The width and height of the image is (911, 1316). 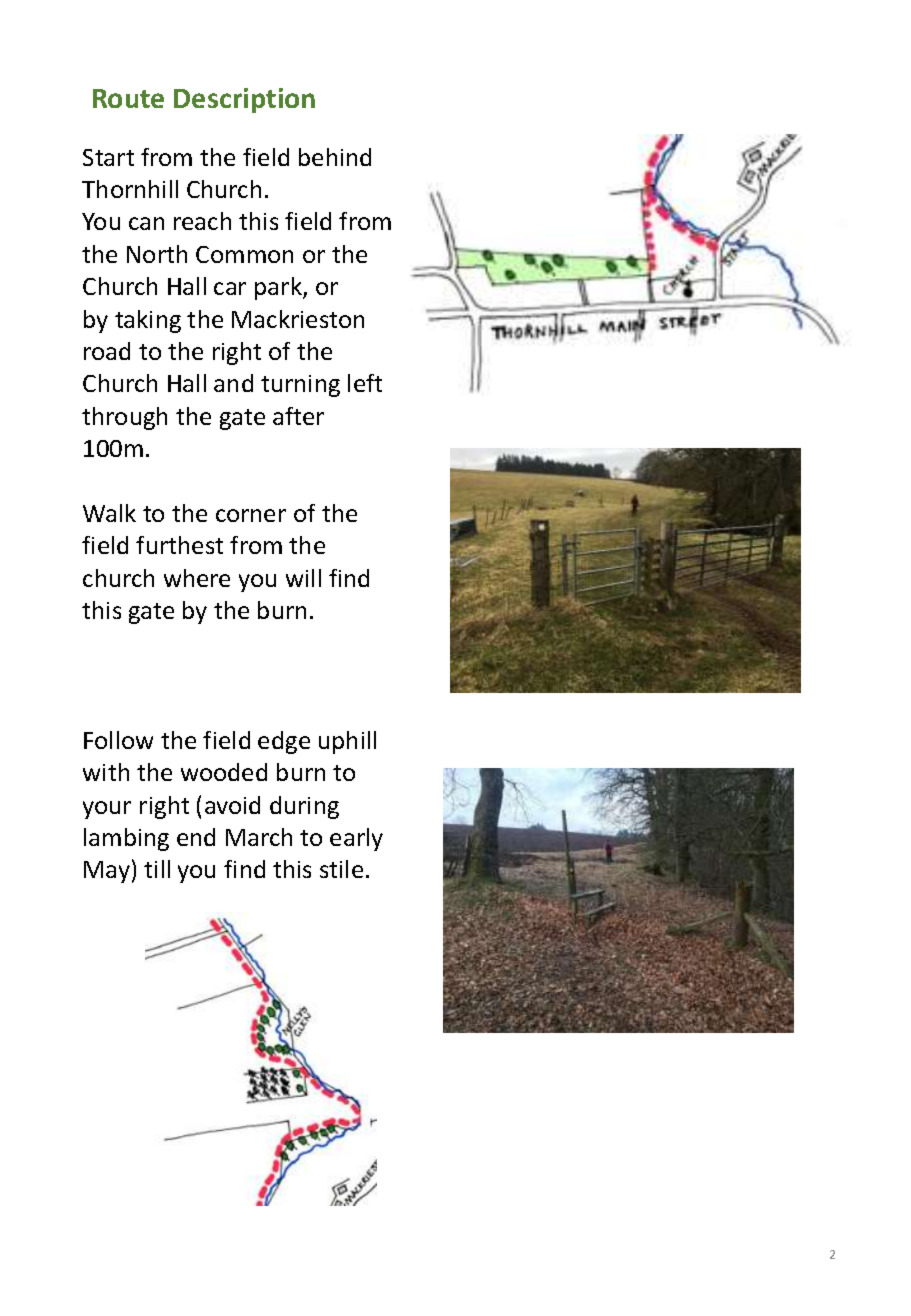 What do you see at coordinates (298, 416) in the image?
I see `after` at bounding box center [298, 416].
